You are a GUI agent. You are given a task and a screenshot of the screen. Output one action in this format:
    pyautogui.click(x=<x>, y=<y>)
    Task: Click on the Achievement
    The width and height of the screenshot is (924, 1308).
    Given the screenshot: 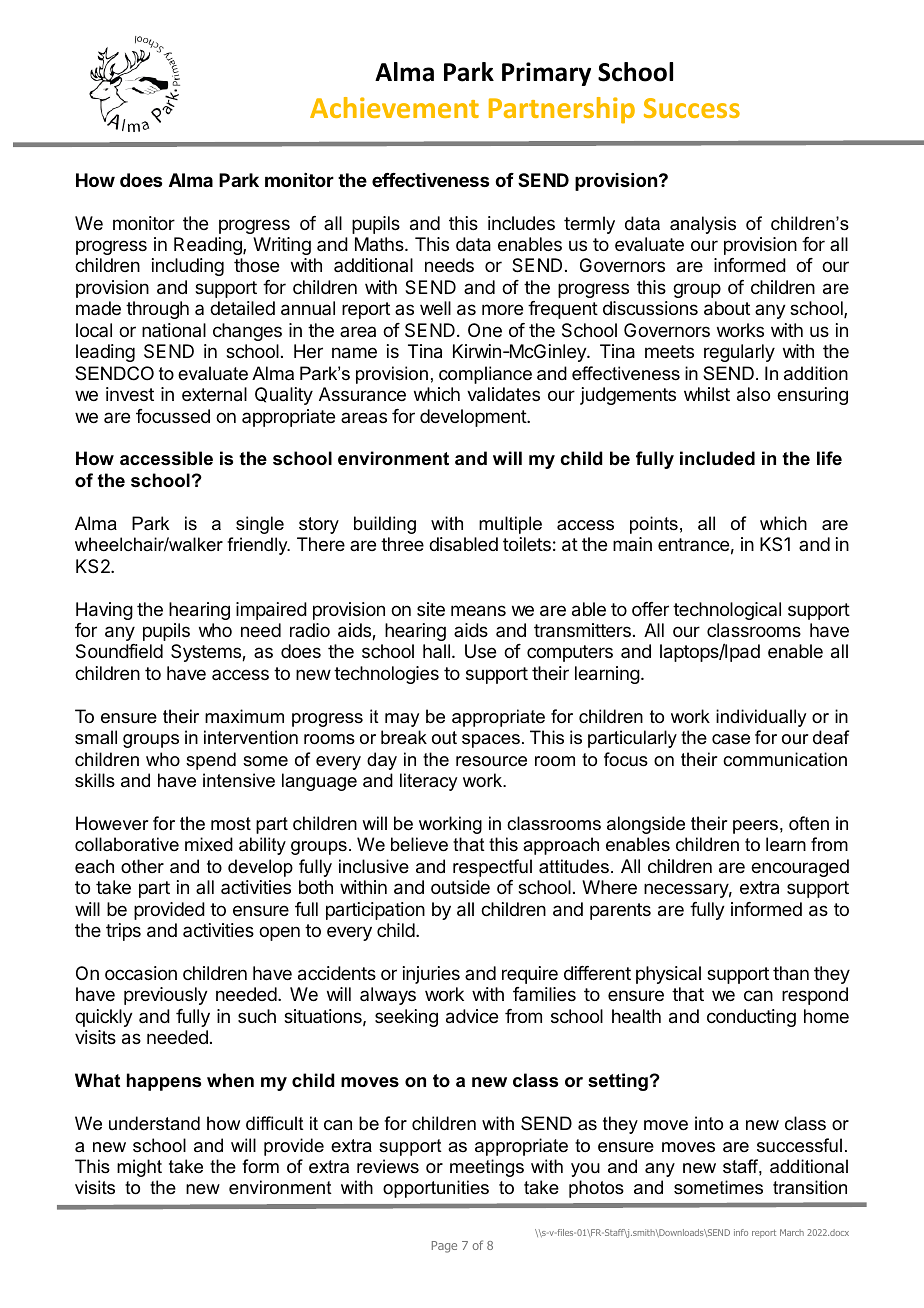 What is the action you would take?
    pyautogui.click(x=394, y=107)
